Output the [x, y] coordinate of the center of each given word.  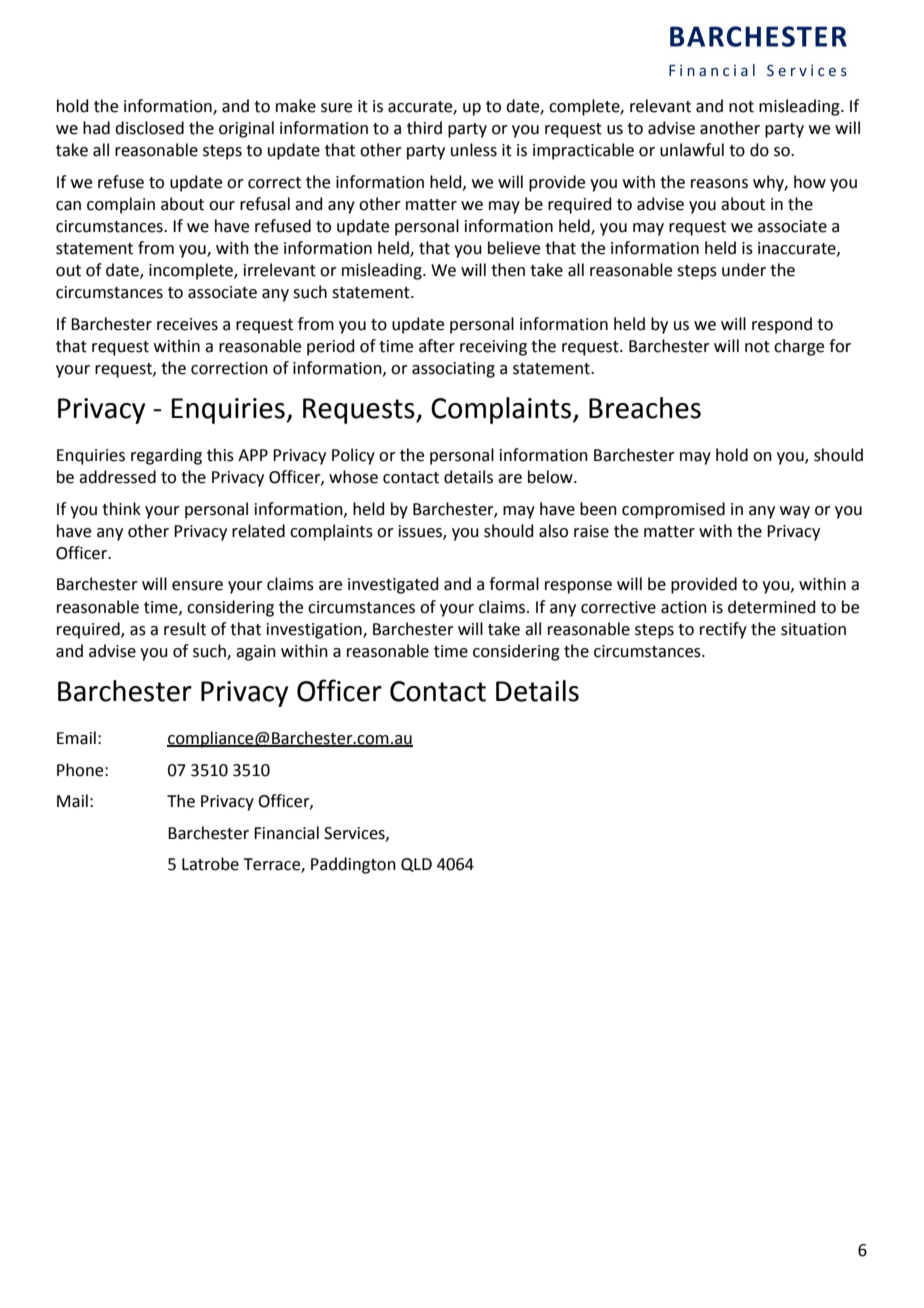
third [424, 128]
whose [353, 477]
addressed [117, 477]
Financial [286, 833]
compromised [673, 510]
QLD [416, 865]
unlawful [692, 150]
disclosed [149, 128]
